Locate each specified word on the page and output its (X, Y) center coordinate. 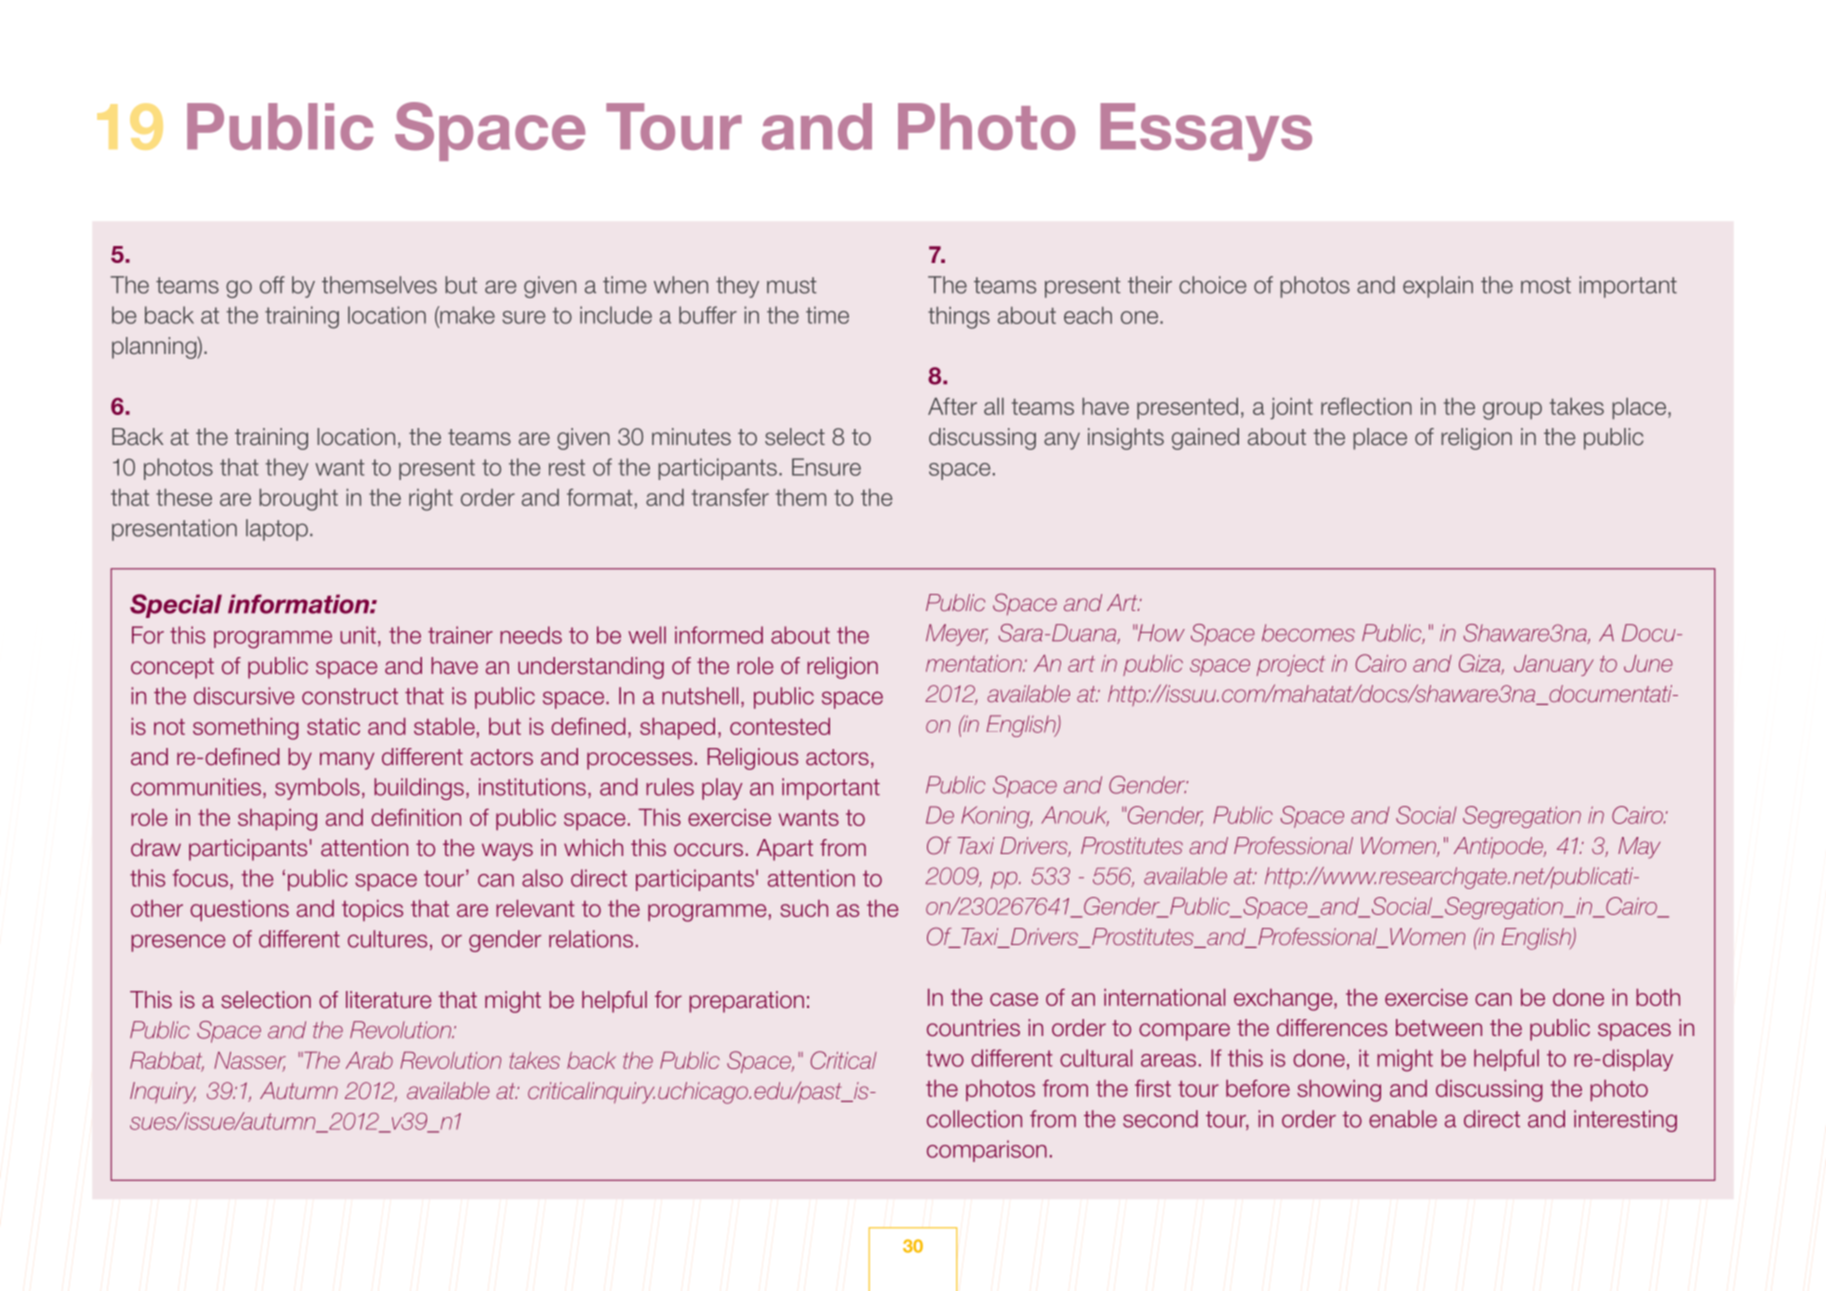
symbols (317, 789)
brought (298, 500)
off (272, 285)
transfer (730, 497)
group (1512, 411)
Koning (996, 817)
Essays (1206, 132)
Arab (369, 1060)
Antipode (1499, 848)
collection (974, 1119)
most (1546, 285)
